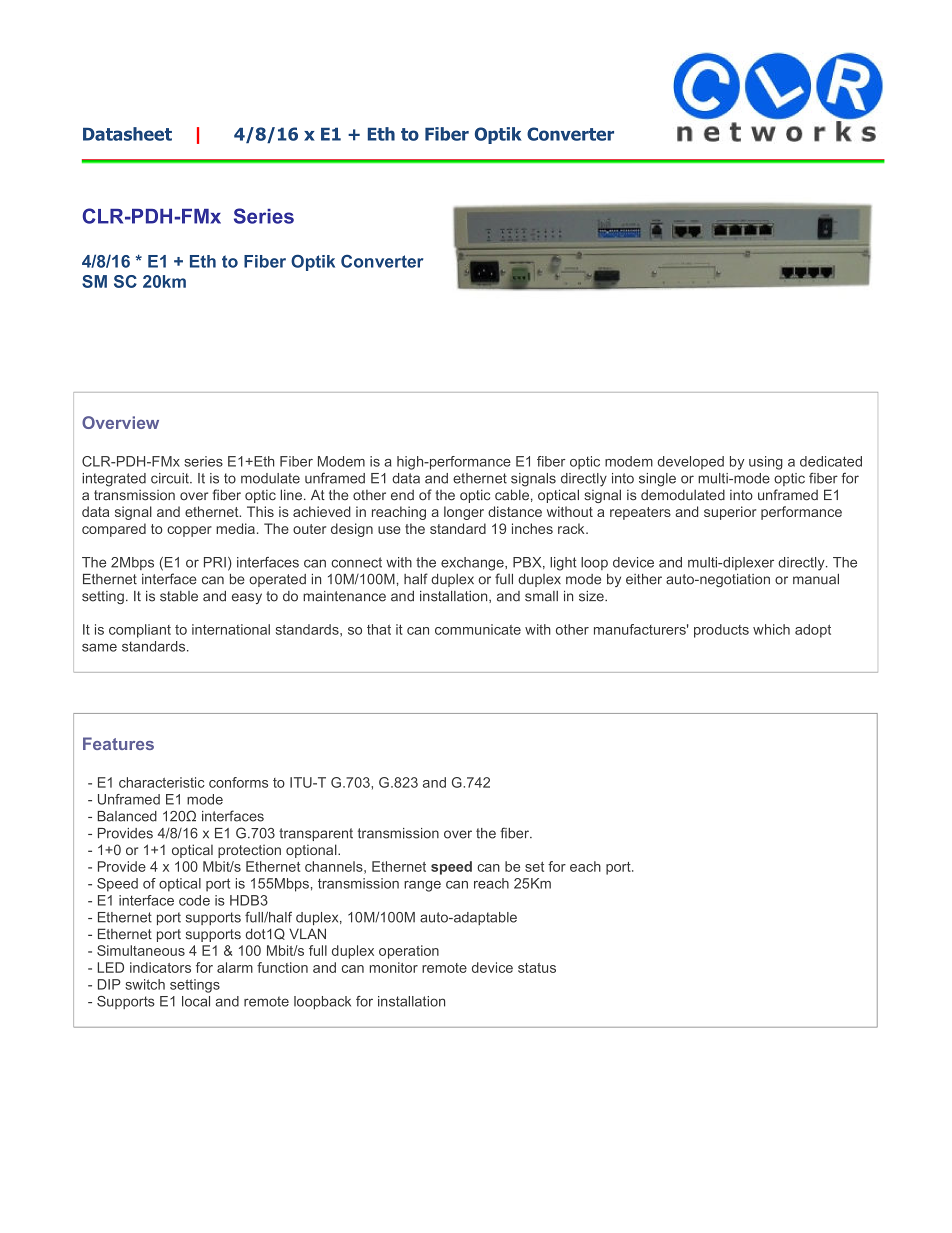 This image has height=1233, width=952. I want to click on conforms, so click(238, 782).
